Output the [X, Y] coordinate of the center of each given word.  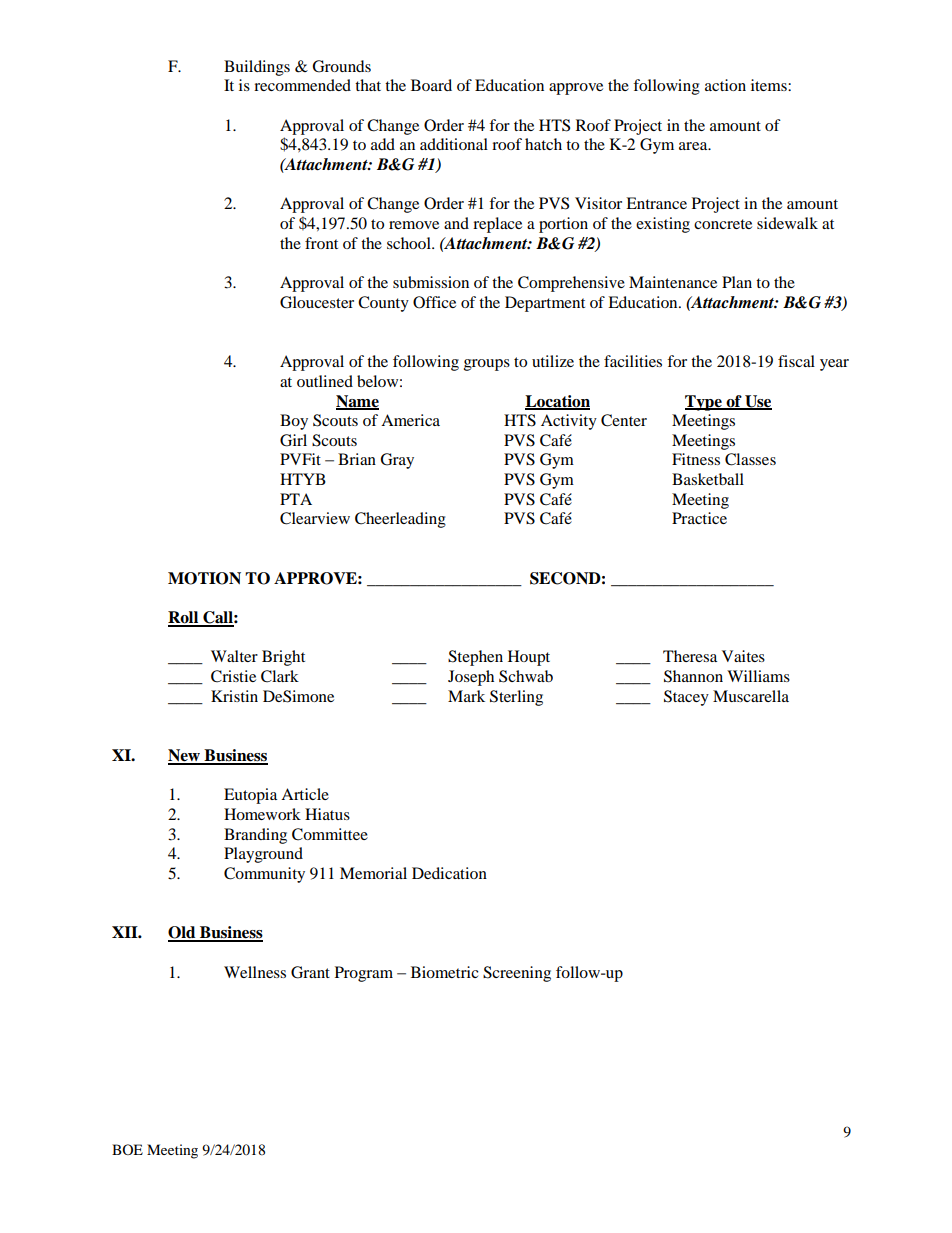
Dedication [449, 873]
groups [487, 365]
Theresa [690, 656]
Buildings [257, 68]
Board [431, 85]
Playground [263, 855]
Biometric [445, 972]
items [770, 85]
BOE [127, 1149]
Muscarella [751, 696]
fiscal [796, 361]
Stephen [475, 658]
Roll [184, 618]
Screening [517, 974]
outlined [325, 381]
